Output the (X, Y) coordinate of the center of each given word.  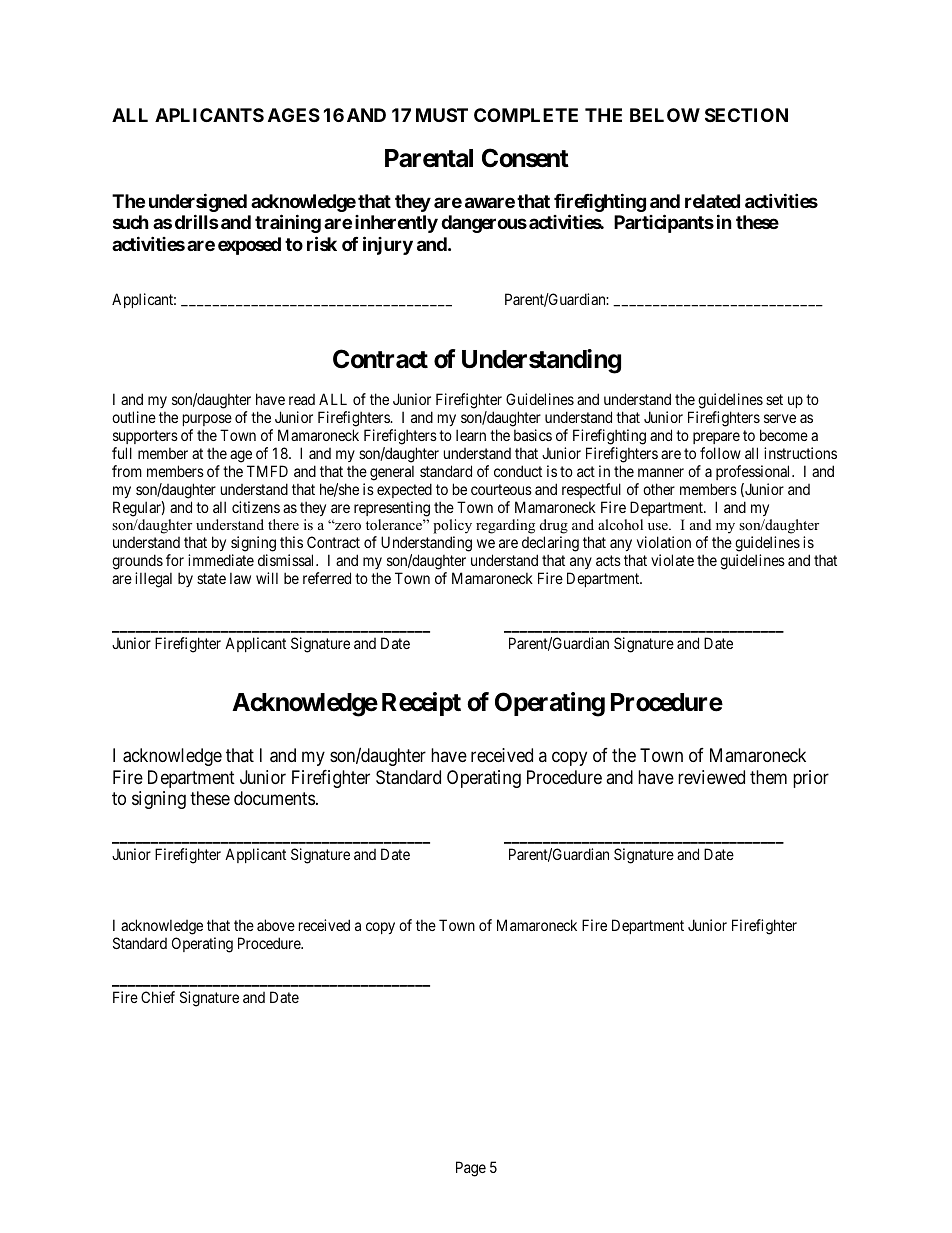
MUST (442, 115)
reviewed (711, 777)
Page (471, 1169)
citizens (256, 507)
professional (754, 472)
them (768, 777)
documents (274, 798)
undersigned (198, 202)
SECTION (746, 115)
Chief (158, 997)
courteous (501, 489)
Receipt (421, 704)
